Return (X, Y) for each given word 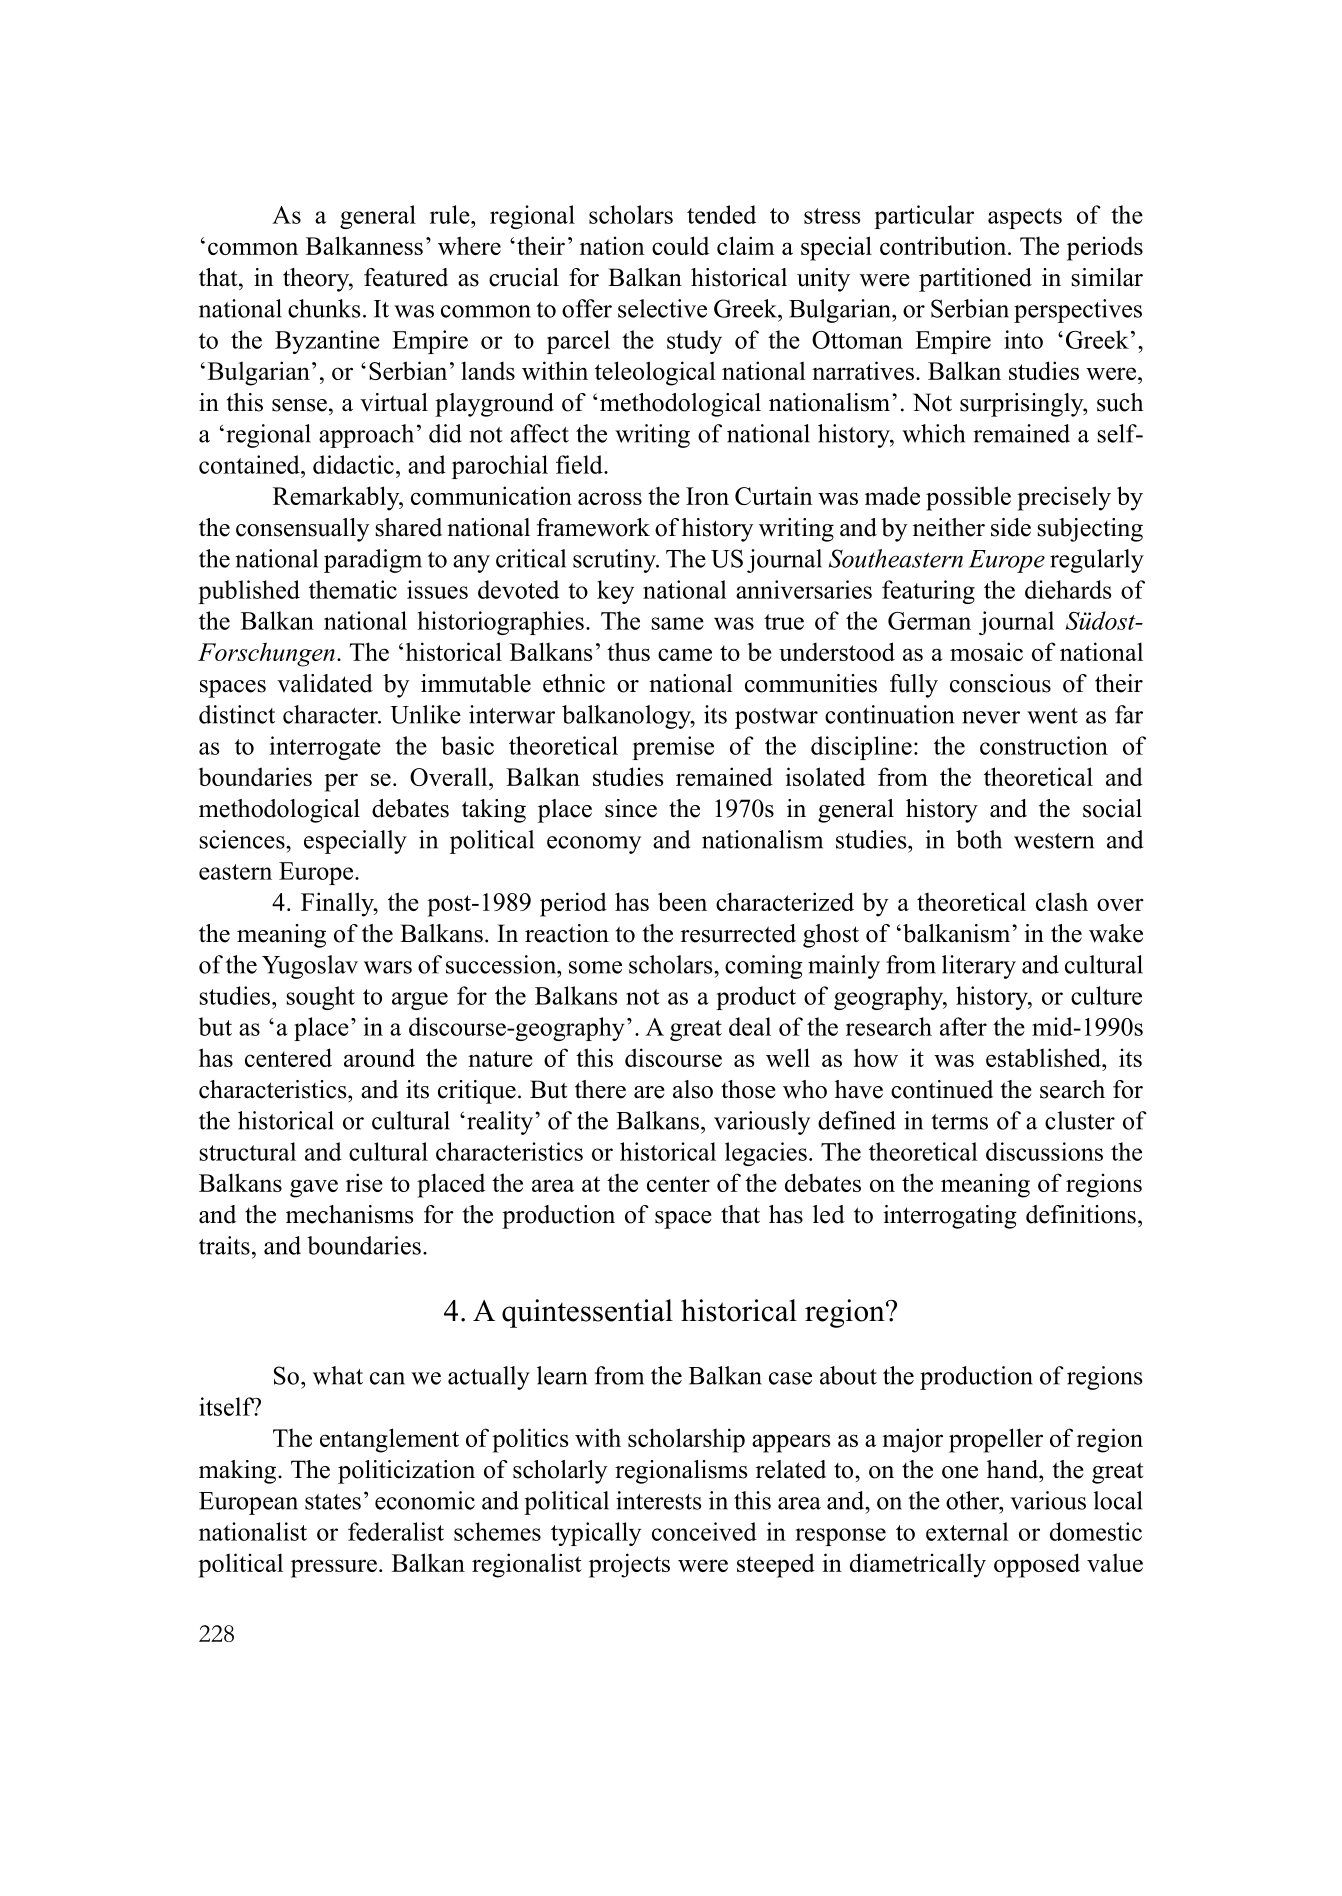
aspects (1025, 218)
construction (1044, 745)
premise (673, 748)
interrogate (325, 748)
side (1011, 527)
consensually (303, 530)
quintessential (587, 1313)
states (333, 1502)
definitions (1081, 1214)
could (680, 245)
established (1044, 1057)
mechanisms (349, 1214)
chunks (324, 308)
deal (750, 1026)
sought (321, 998)
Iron (707, 496)
